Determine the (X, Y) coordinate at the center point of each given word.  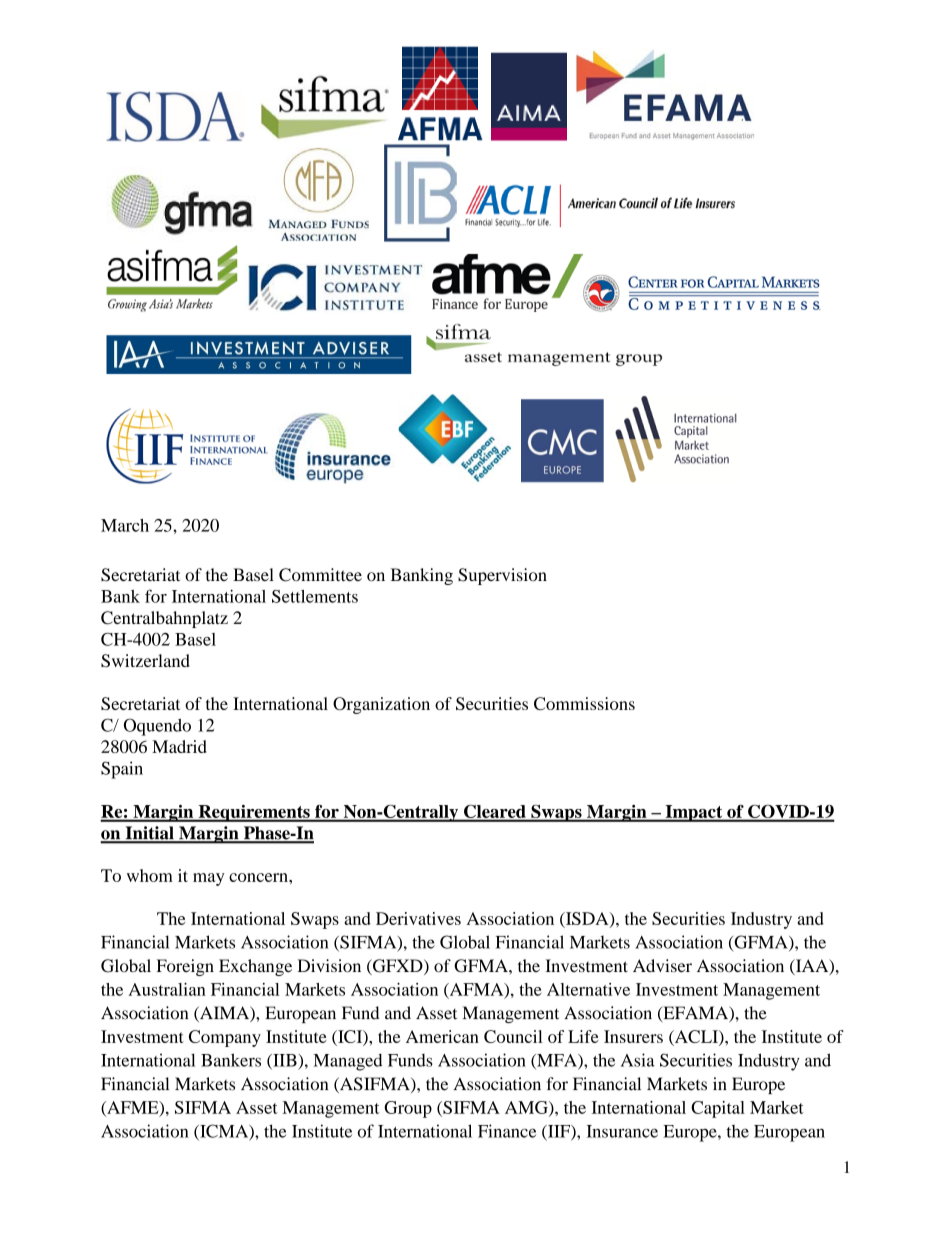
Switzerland (145, 660)
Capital (718, 1109)
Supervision (502, 576)
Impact (694, 813)
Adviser (662, 965)
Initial (149, 834)
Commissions (584, 703)
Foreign (185, 967)
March (125, 525)
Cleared (495, 812)
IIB (285, 1061)
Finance (507, 1131)
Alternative (588, 989)
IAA (812, 966)
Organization (381, 705)
